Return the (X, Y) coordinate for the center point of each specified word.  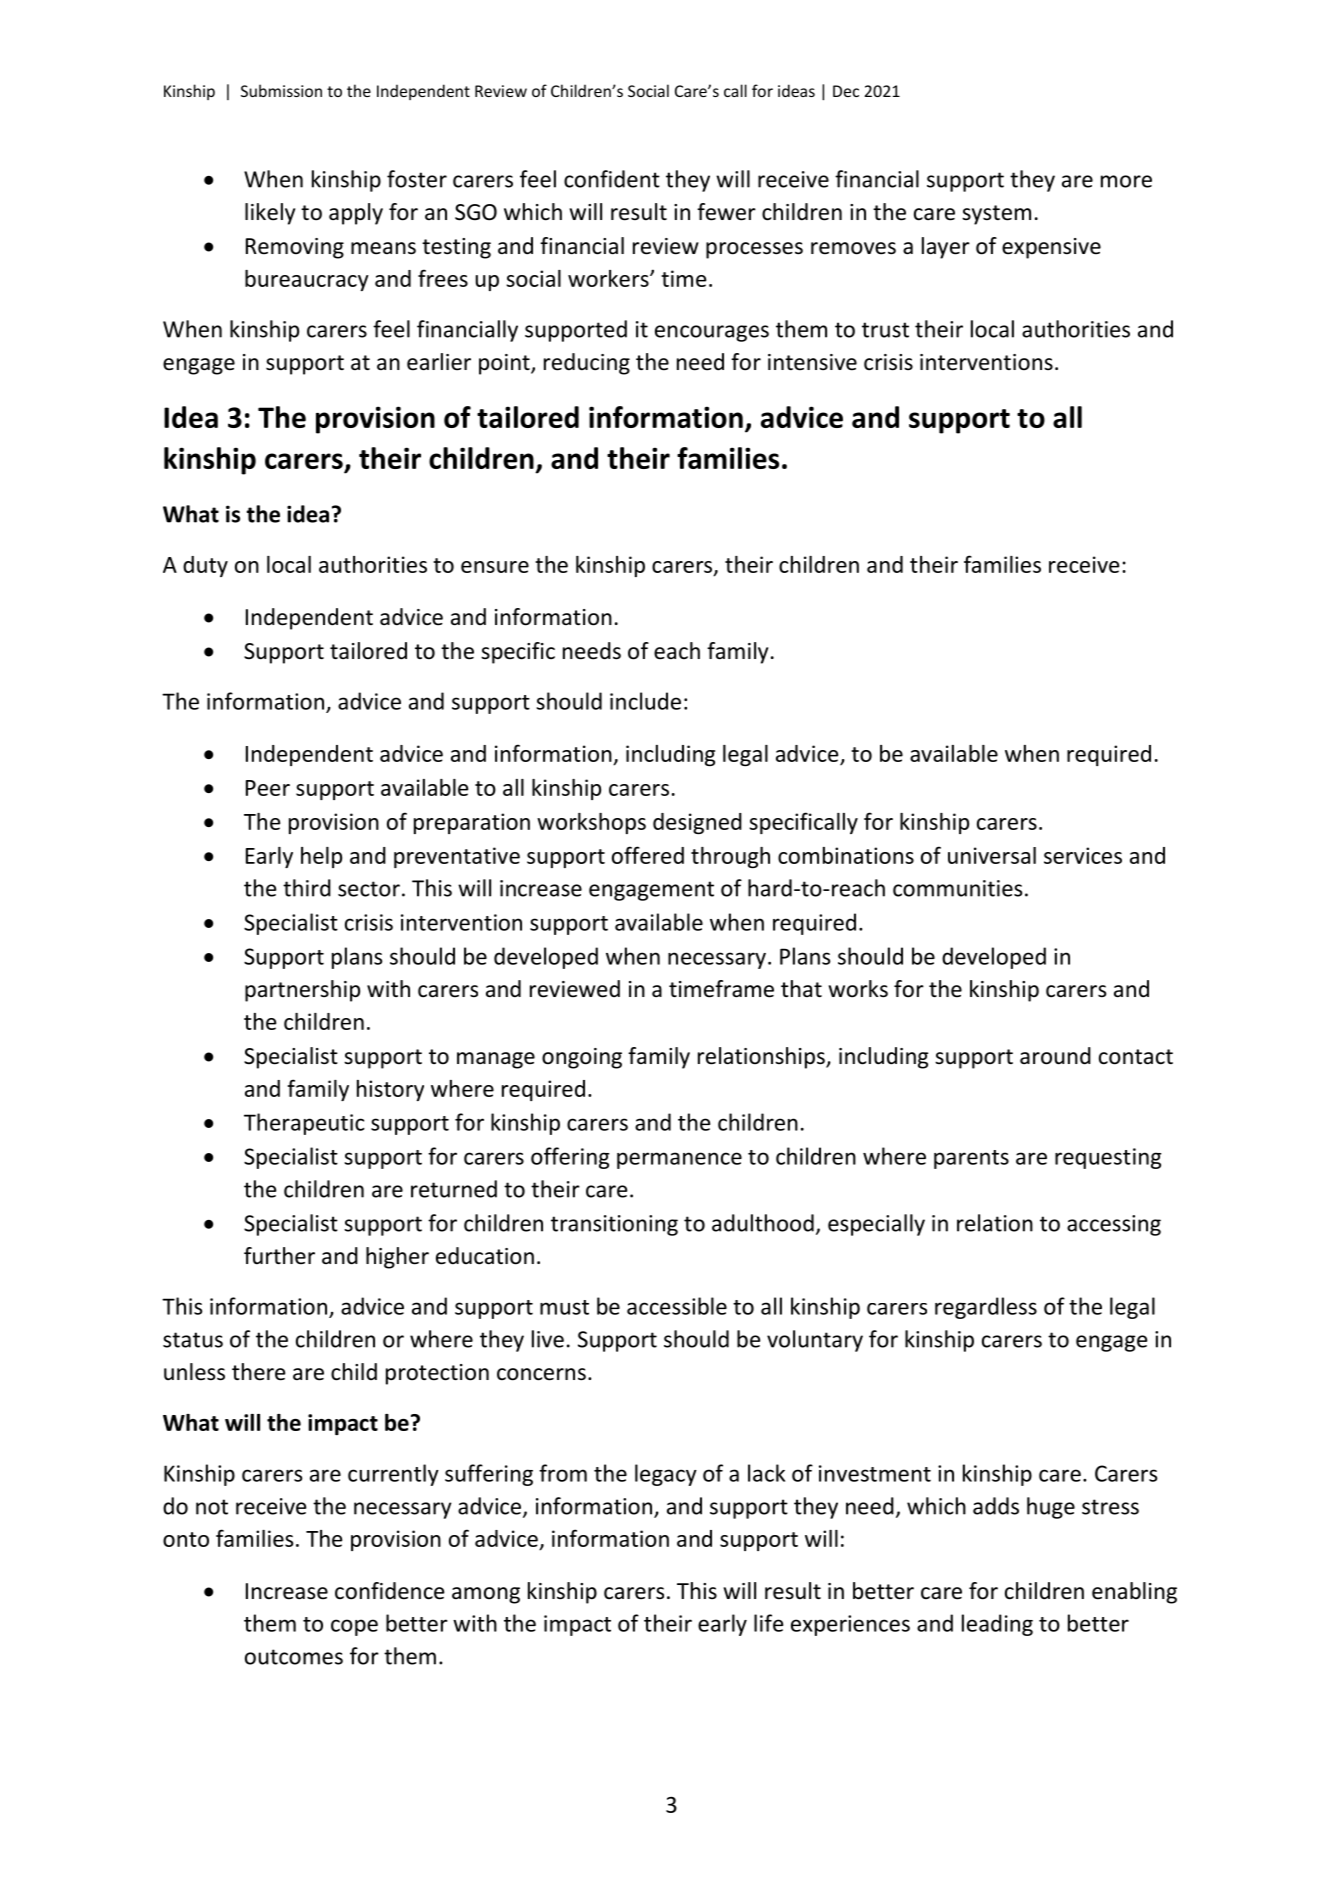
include (645, 701)
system (996, 215)
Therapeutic (304, 1124)
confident (612, 179)
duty (205, 566)
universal (992, 855)
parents (971, 1159)
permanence (679, 1160)
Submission (281, 90)
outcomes (294, 1657)
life (768, 1623)
